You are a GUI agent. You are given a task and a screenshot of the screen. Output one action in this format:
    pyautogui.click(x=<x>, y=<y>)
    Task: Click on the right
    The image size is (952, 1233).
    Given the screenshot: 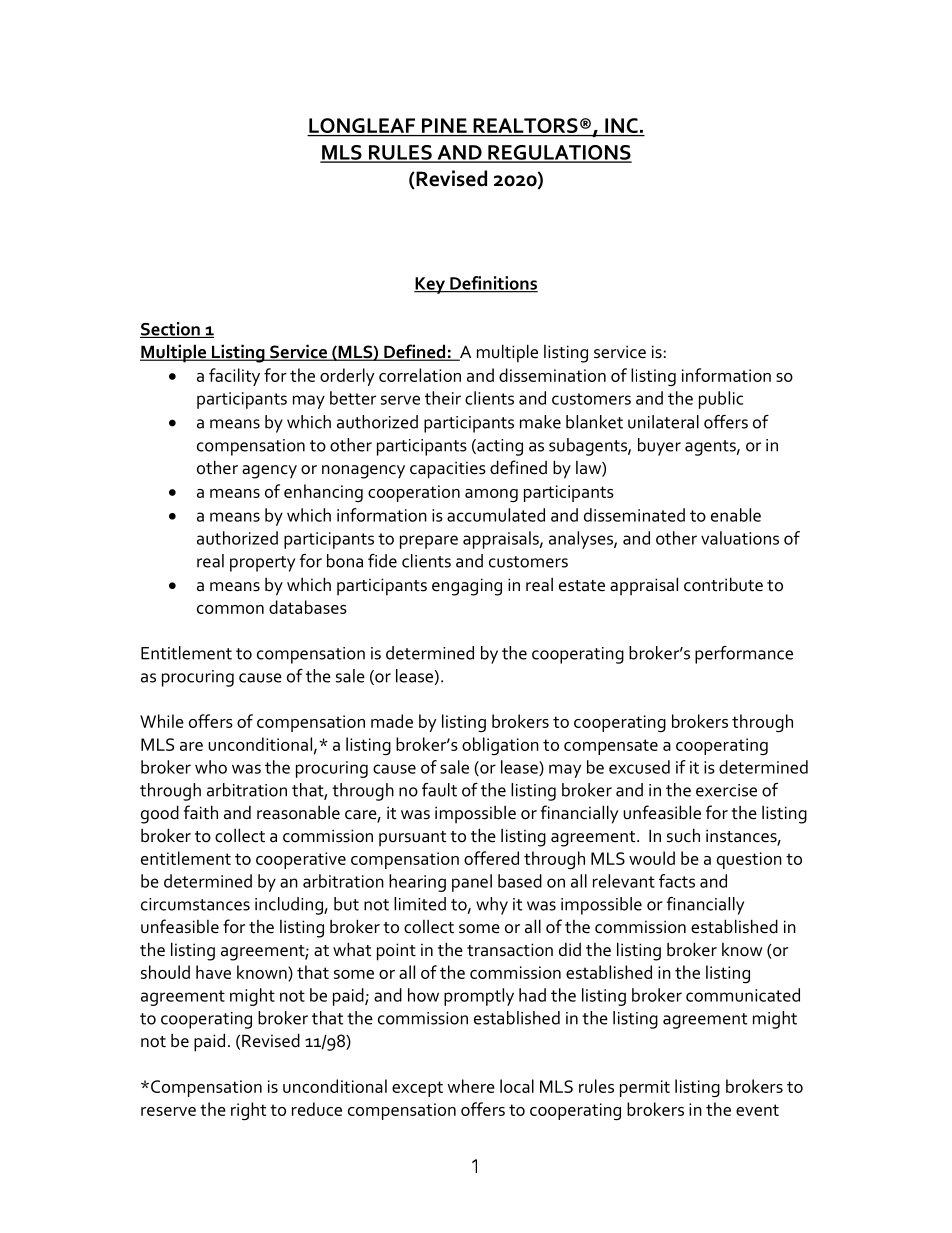 What is the action you would take?
    pyautogui.click(x=248, y=1111)
